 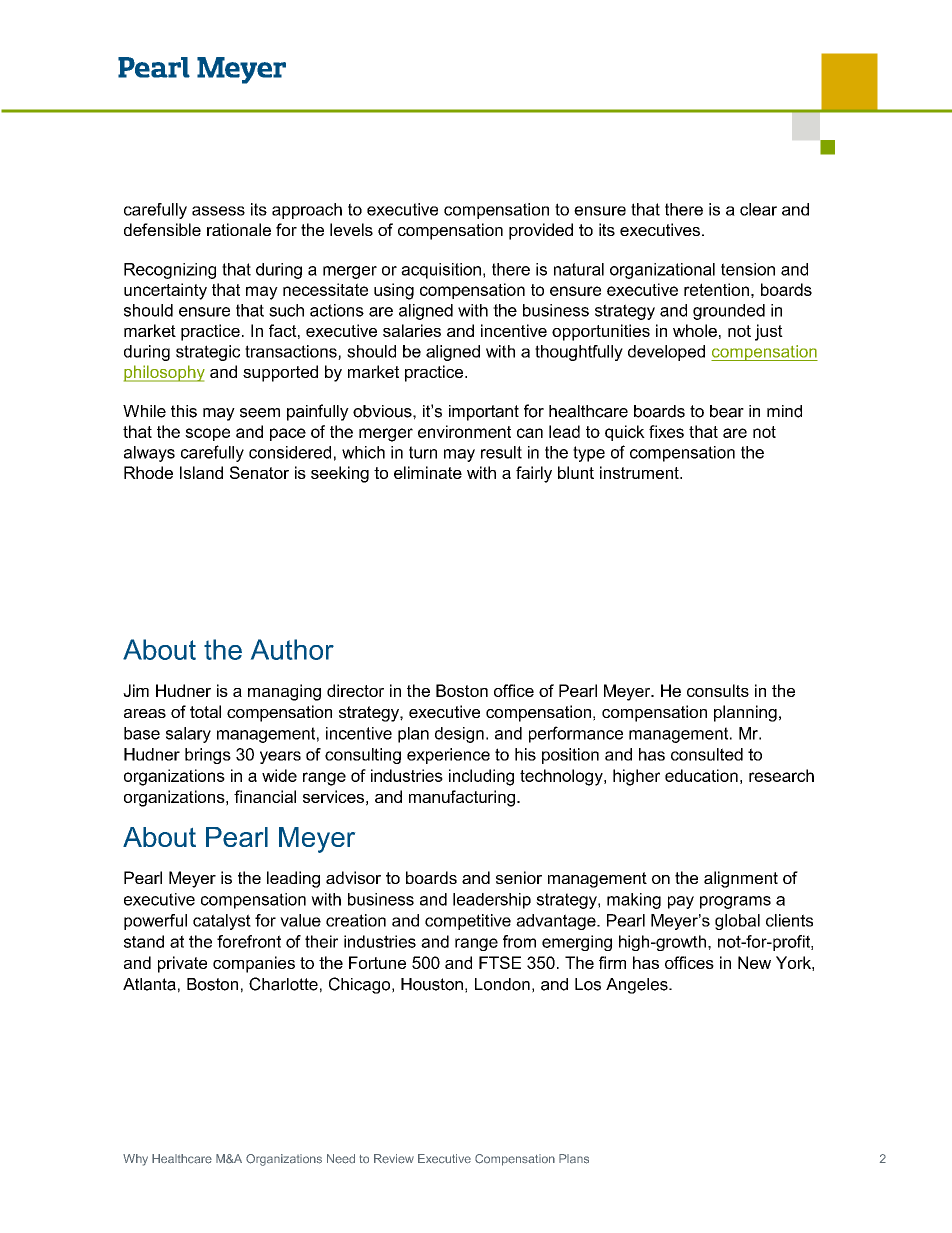 I want to click on competitive, so click(x=468, y=922).
